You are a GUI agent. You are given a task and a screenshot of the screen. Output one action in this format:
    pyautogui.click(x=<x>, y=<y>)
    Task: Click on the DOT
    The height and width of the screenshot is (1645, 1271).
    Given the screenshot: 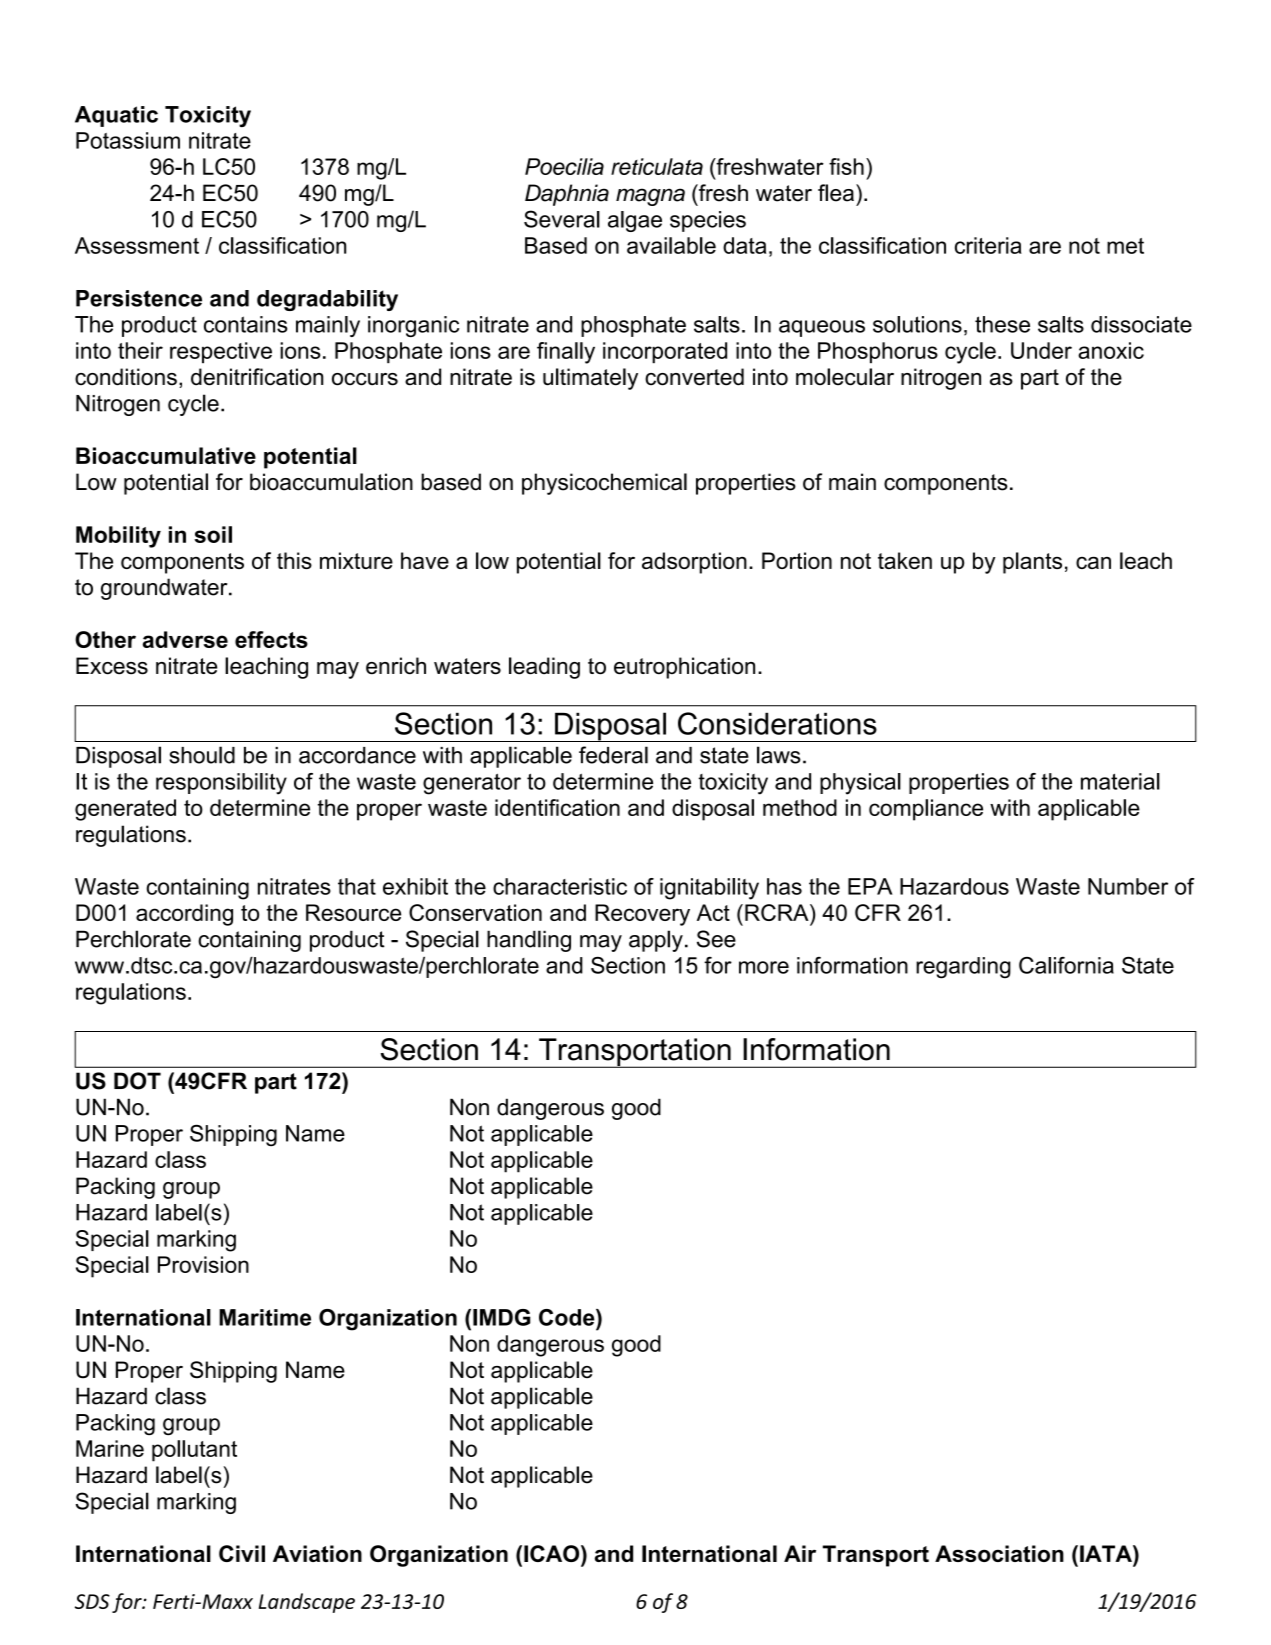 What is the action you would take?
    pyautogui.click(x=137, y=1081)
